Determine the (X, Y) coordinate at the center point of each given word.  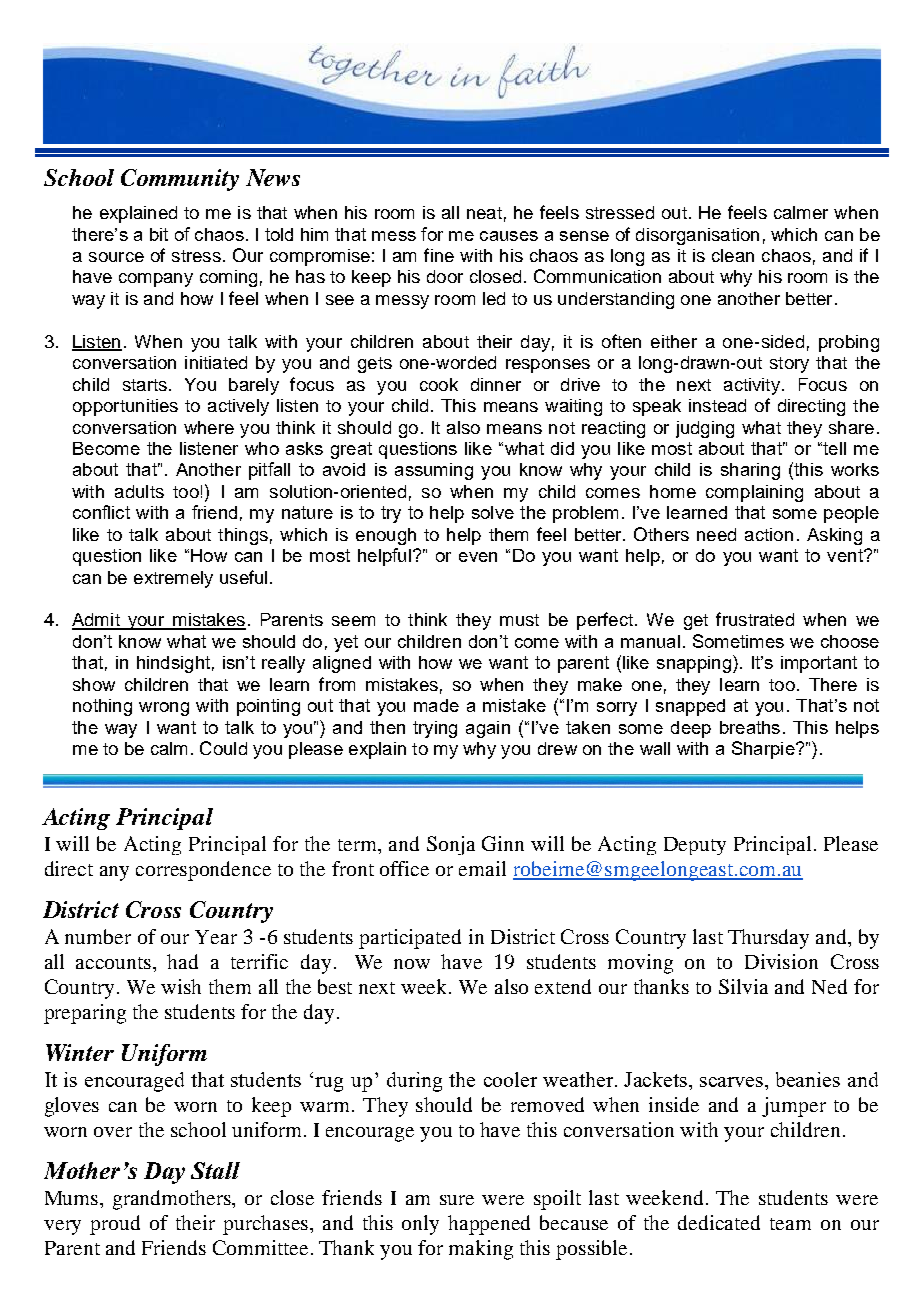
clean (733, 255)
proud (115, 1225)
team (790, 1224)
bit (159, 234)
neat (484, 213)
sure (457, 1200)
